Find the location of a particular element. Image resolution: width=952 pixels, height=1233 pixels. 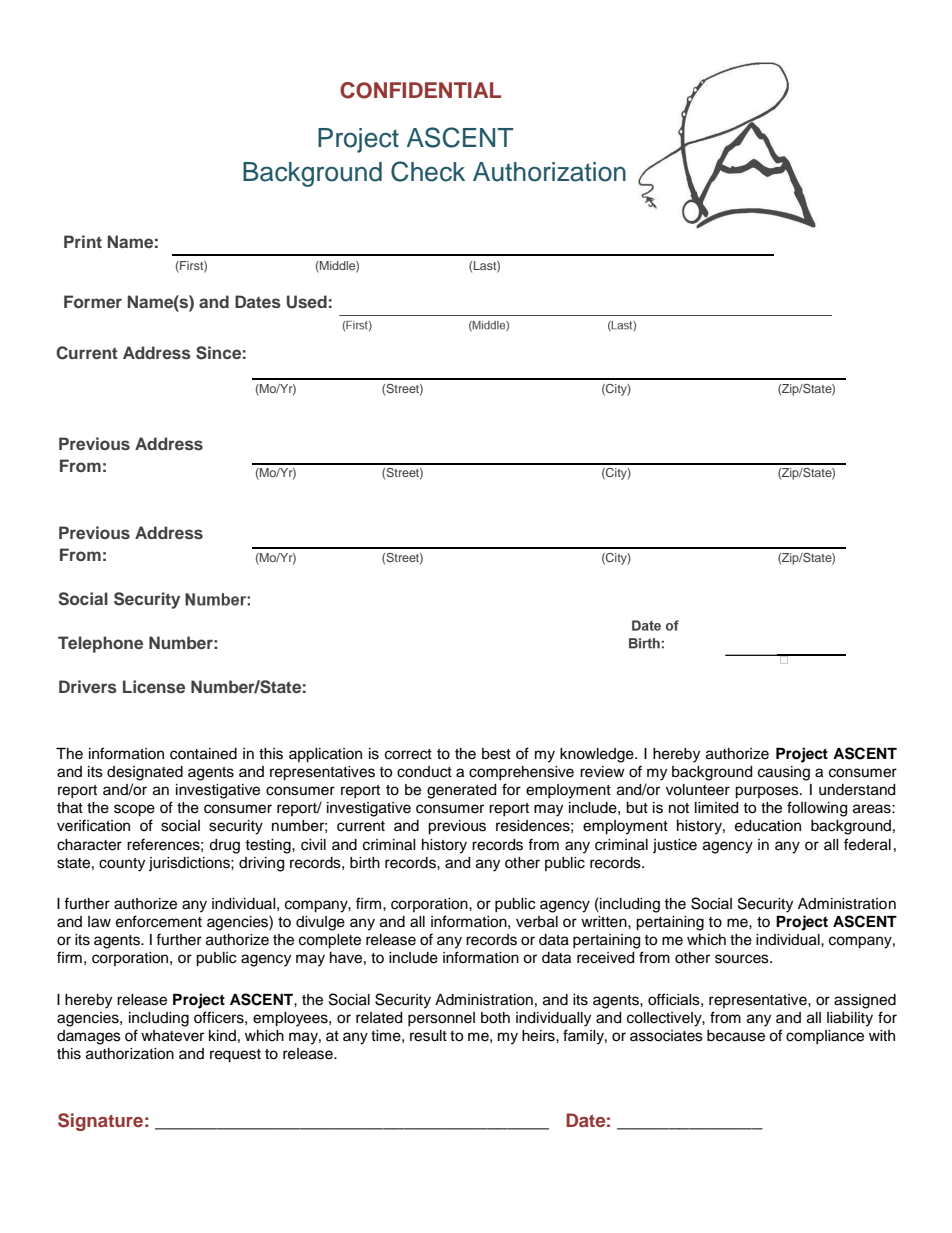

knowledge is located at coordinates (598, 755).
